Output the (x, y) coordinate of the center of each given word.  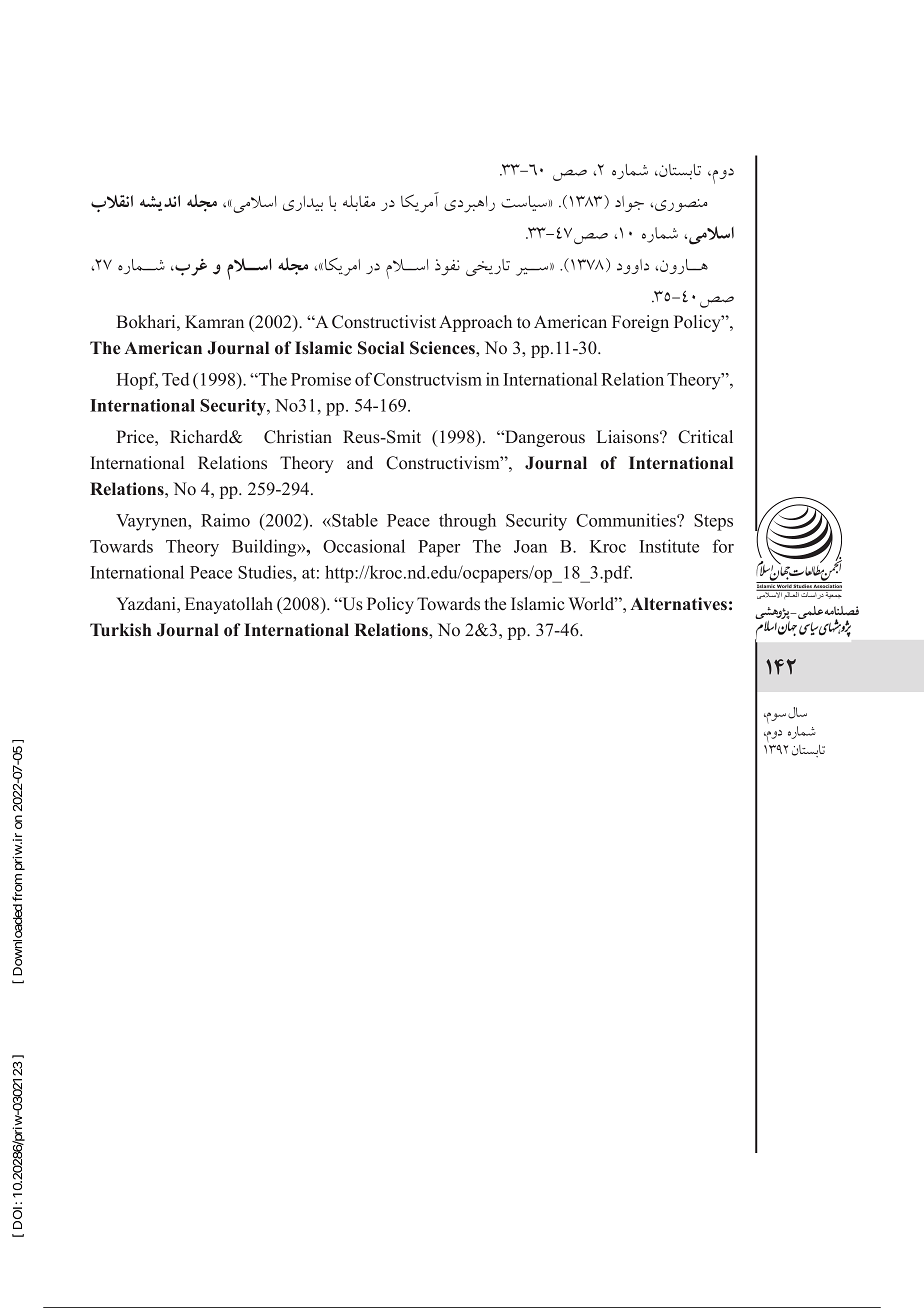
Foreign (640, 323)
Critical (705, 437)
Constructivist (384, 322)
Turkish (121, 629)
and (360, 462)
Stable (354, 520)
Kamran (214, 321)
